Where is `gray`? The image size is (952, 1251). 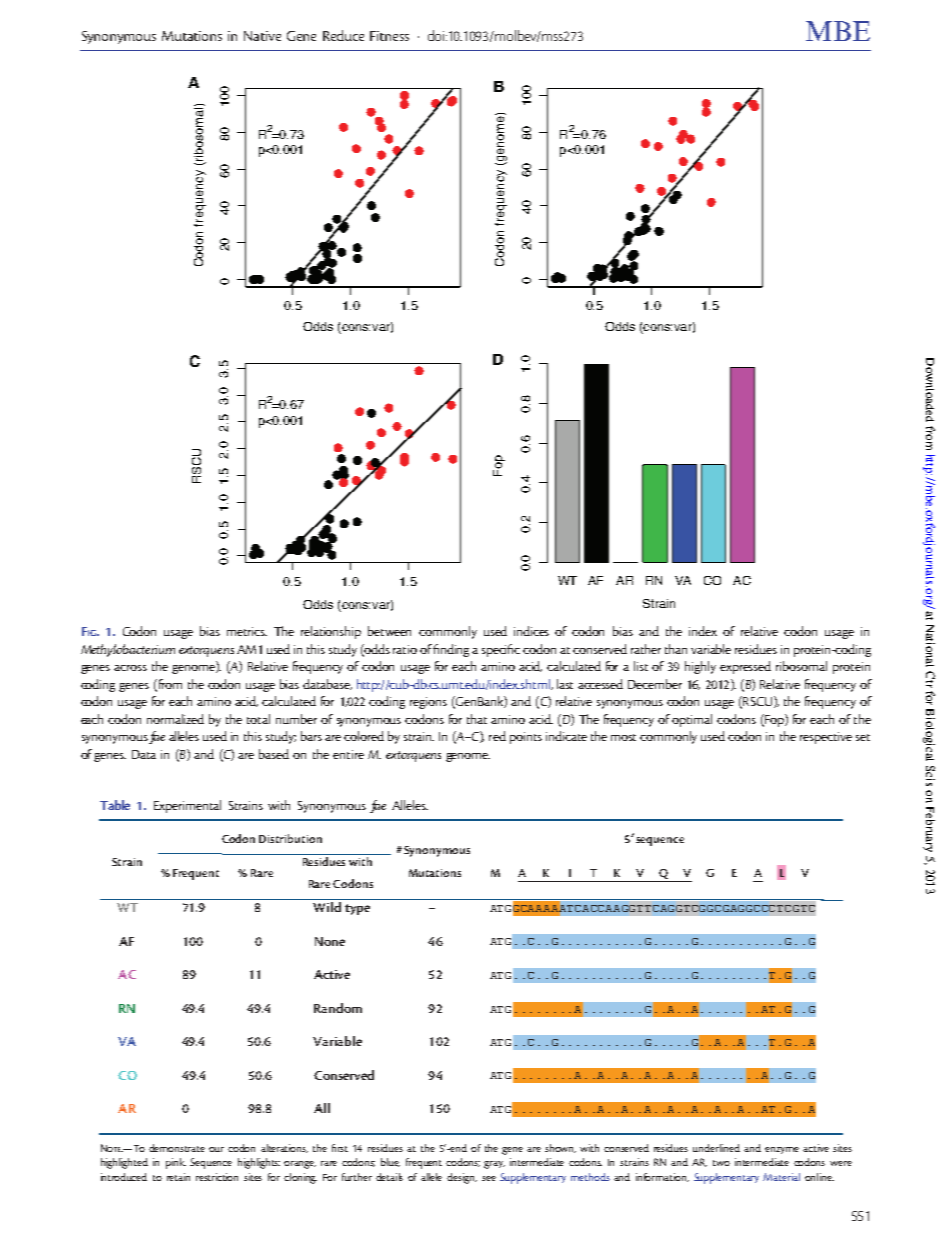
gray is located at coordinates (494, 1165).
